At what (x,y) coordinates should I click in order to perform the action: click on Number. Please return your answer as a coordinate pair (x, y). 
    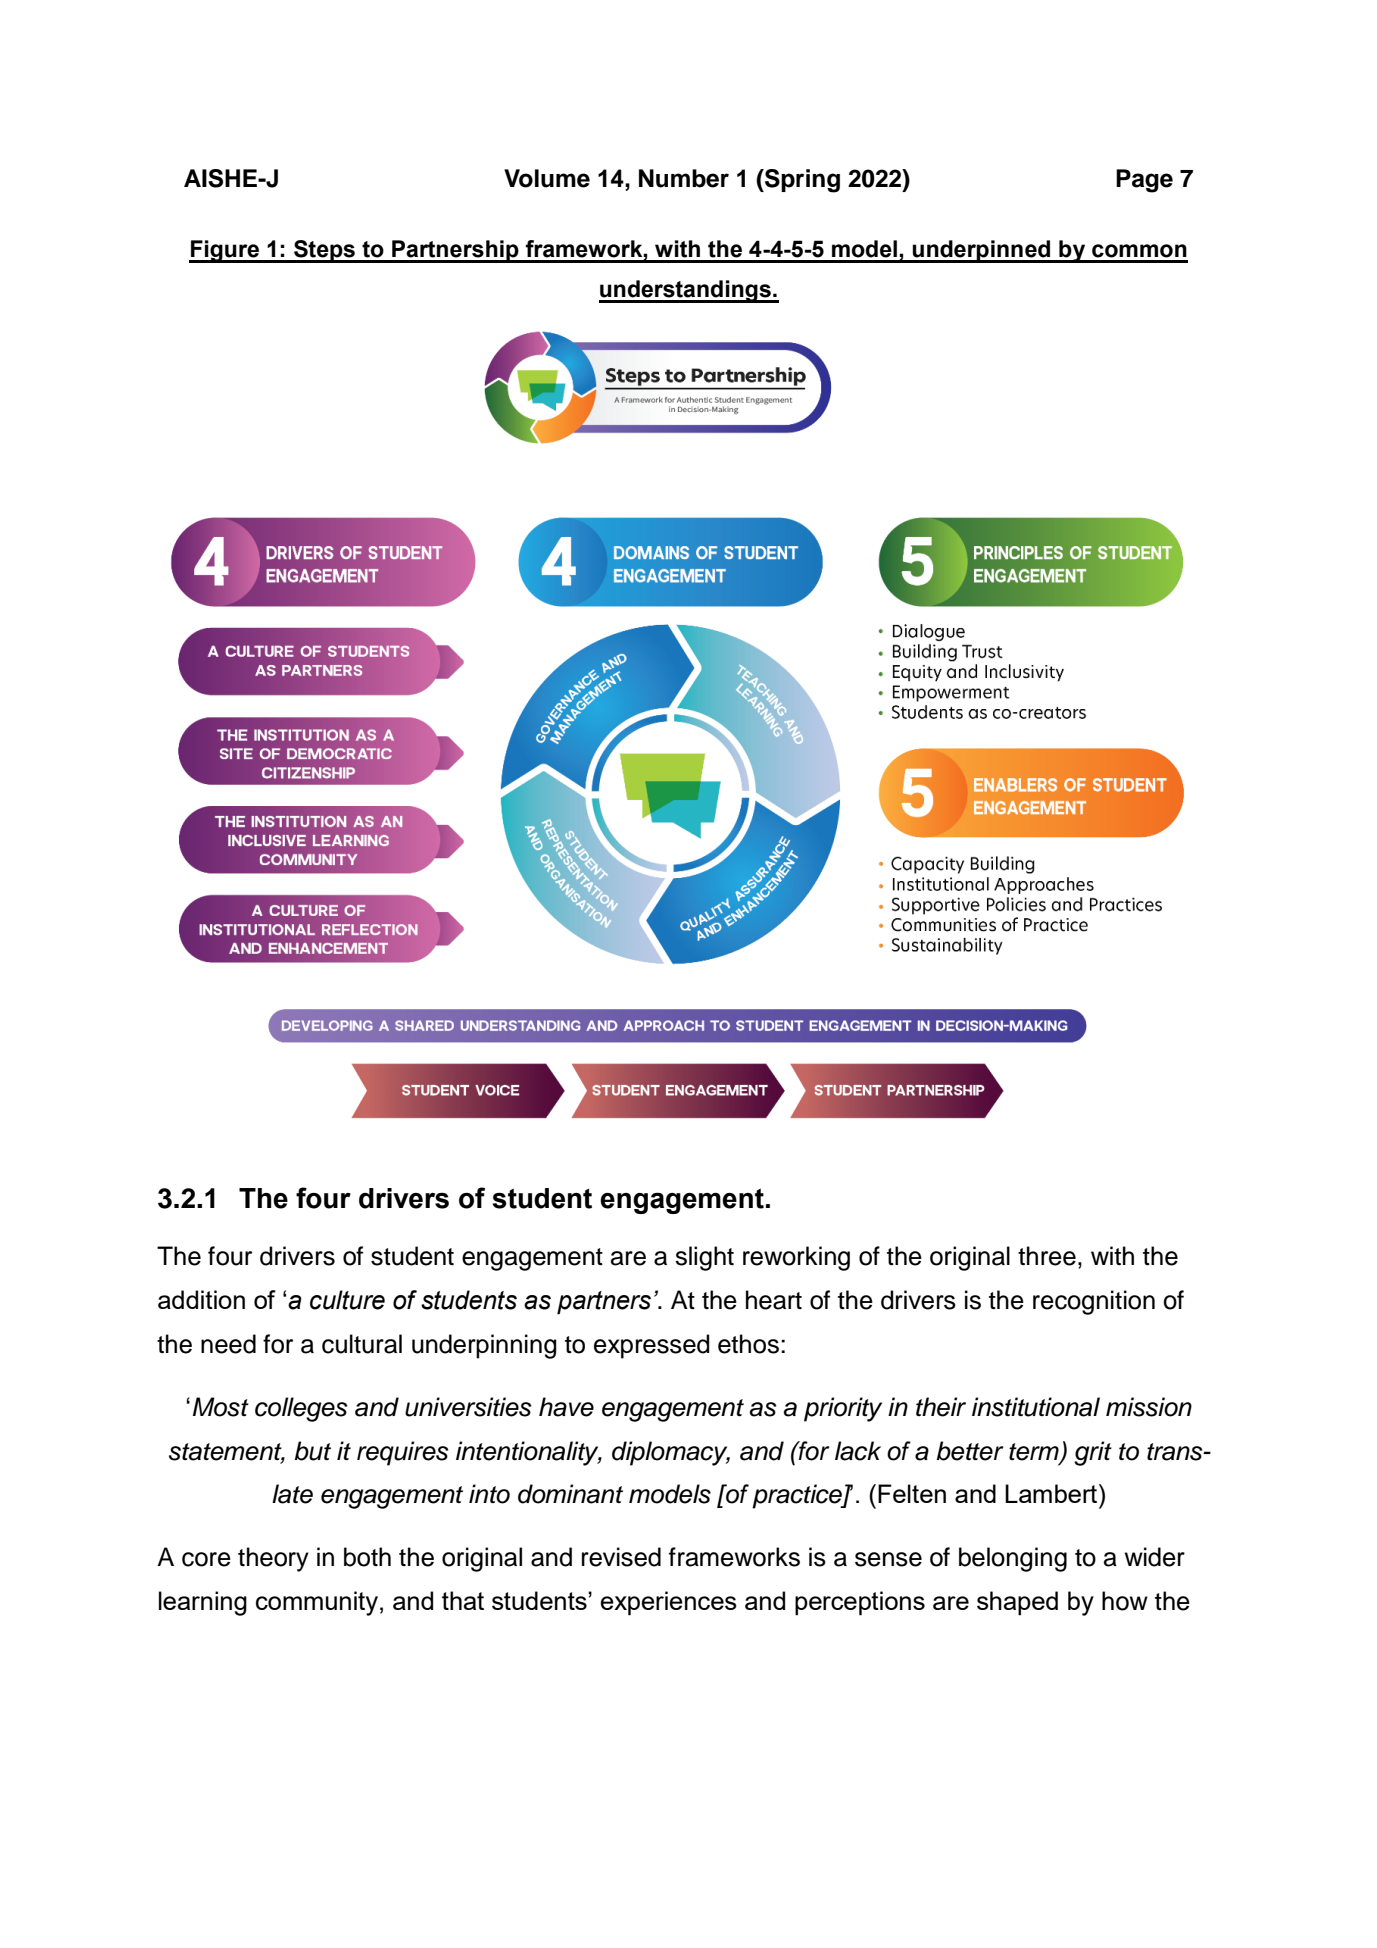
    Looking at the image, I should click on (684, 178).
